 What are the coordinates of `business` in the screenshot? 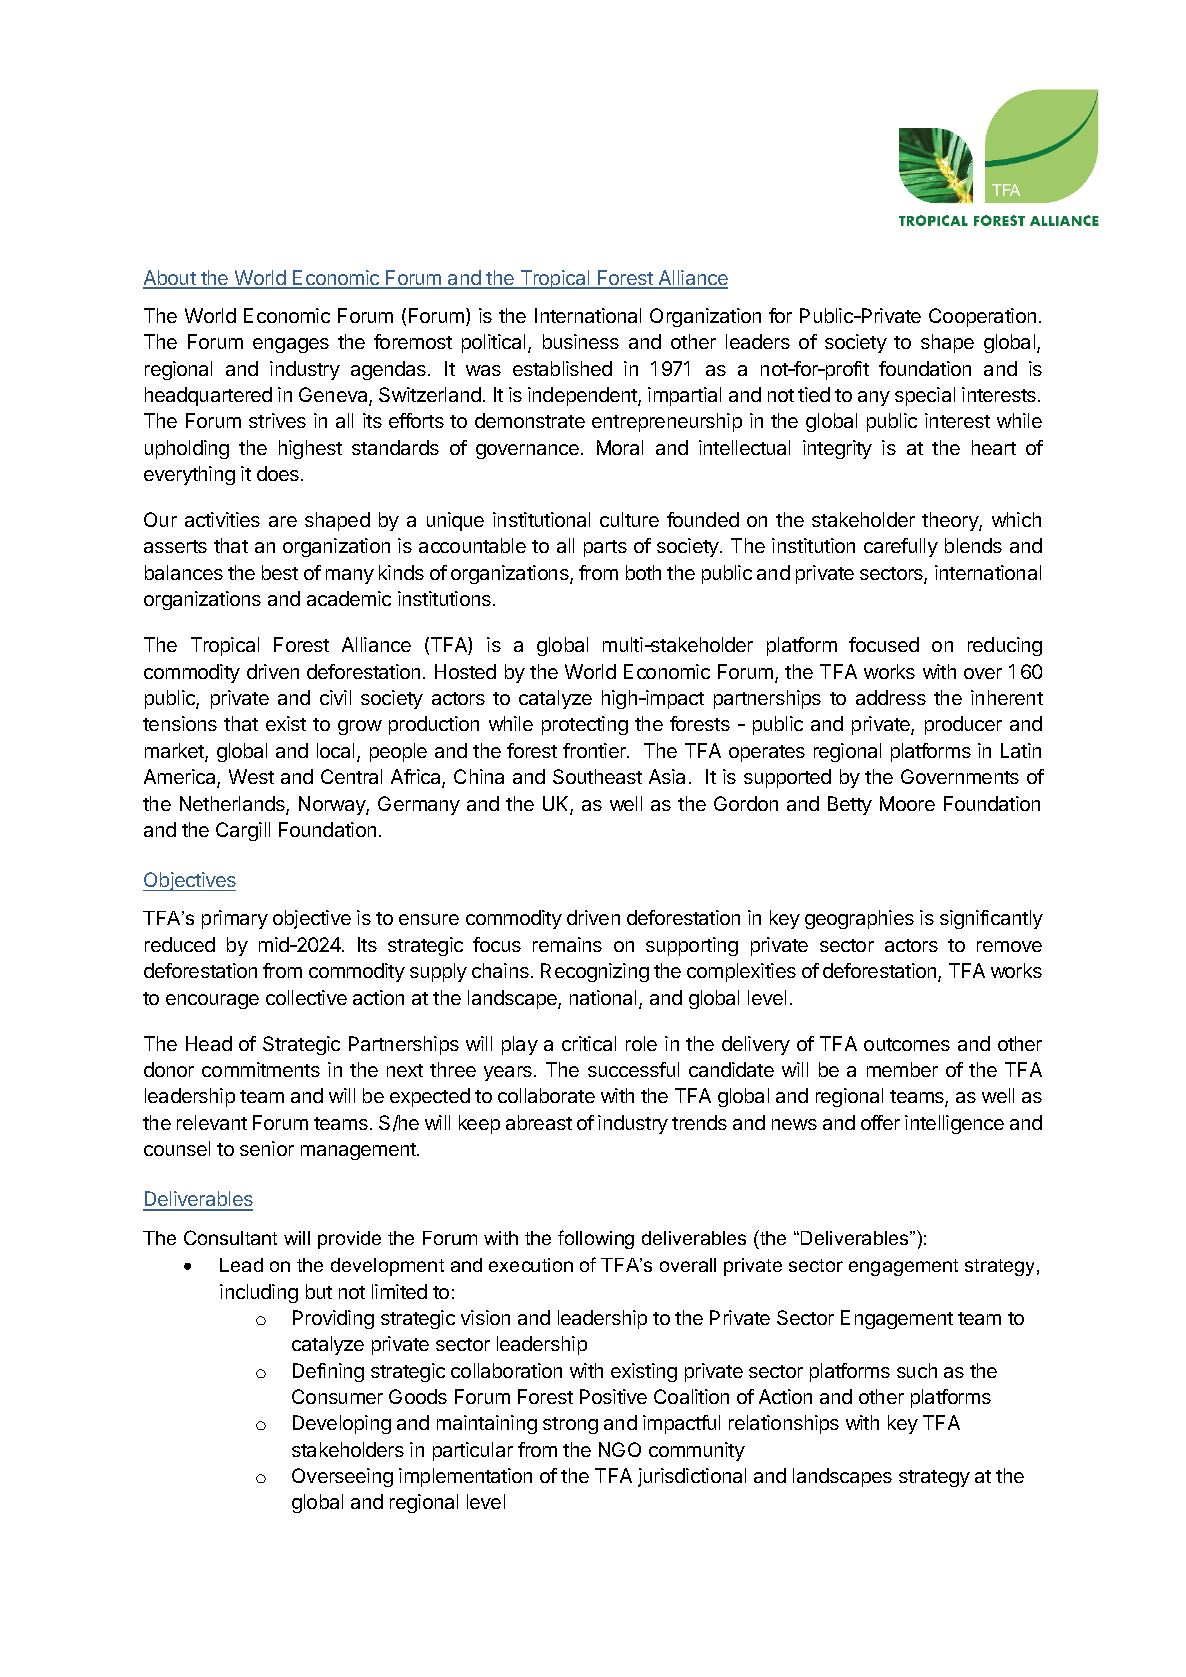 It's located at (581, 341).
